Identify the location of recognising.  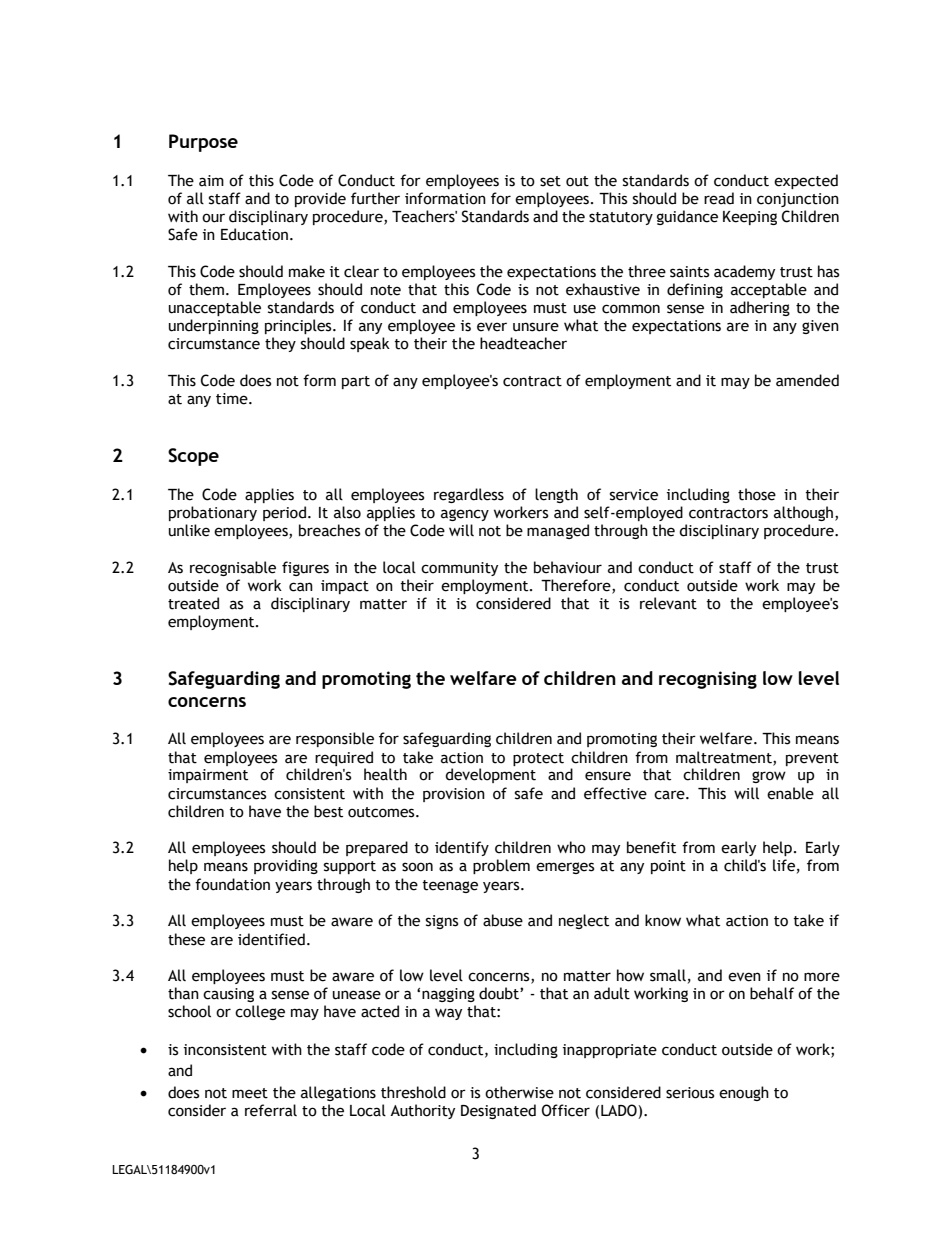
(708, 680).
